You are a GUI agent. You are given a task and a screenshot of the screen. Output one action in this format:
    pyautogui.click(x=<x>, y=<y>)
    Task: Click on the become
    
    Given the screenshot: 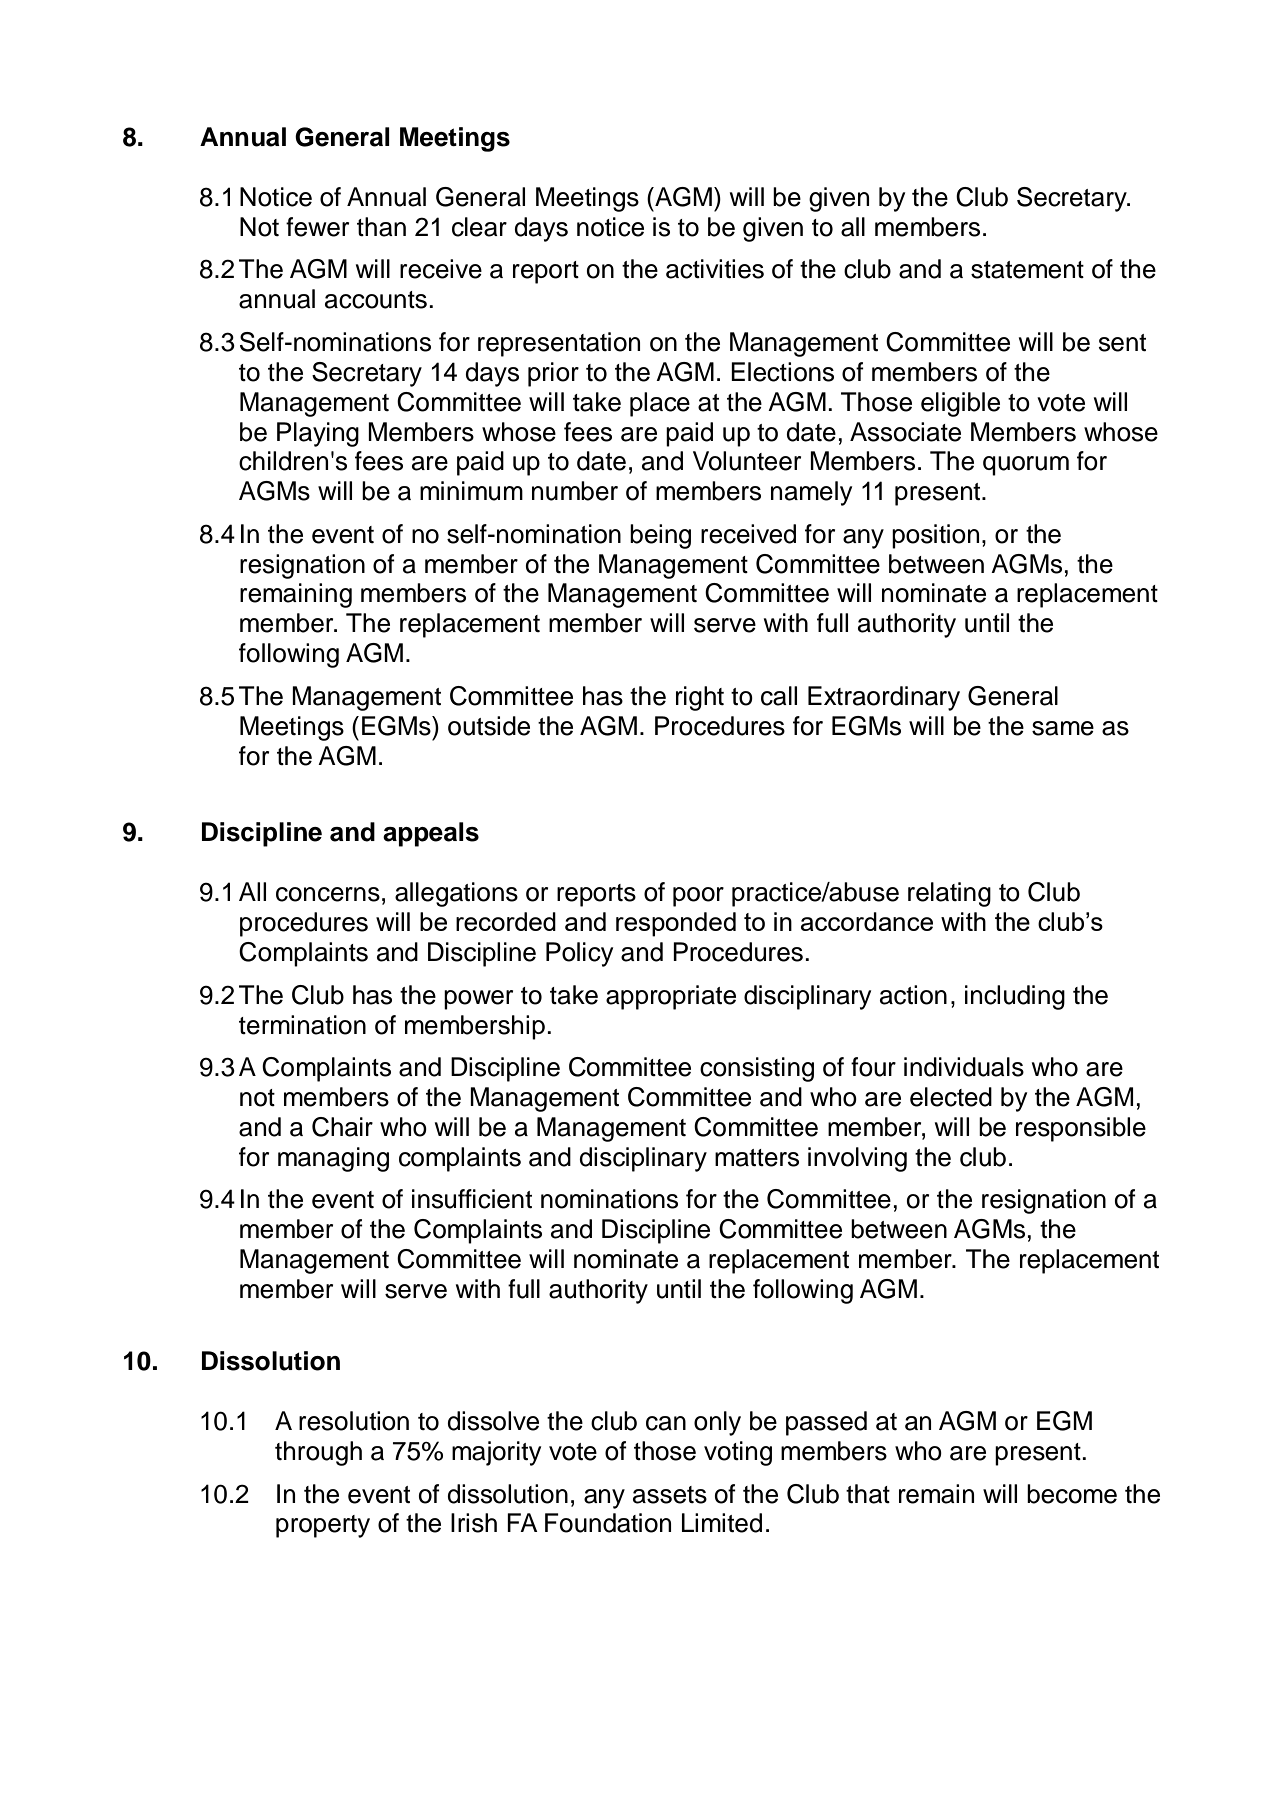 What is the action you would take?
    pyautogui.click(x=1072, y=1494)
